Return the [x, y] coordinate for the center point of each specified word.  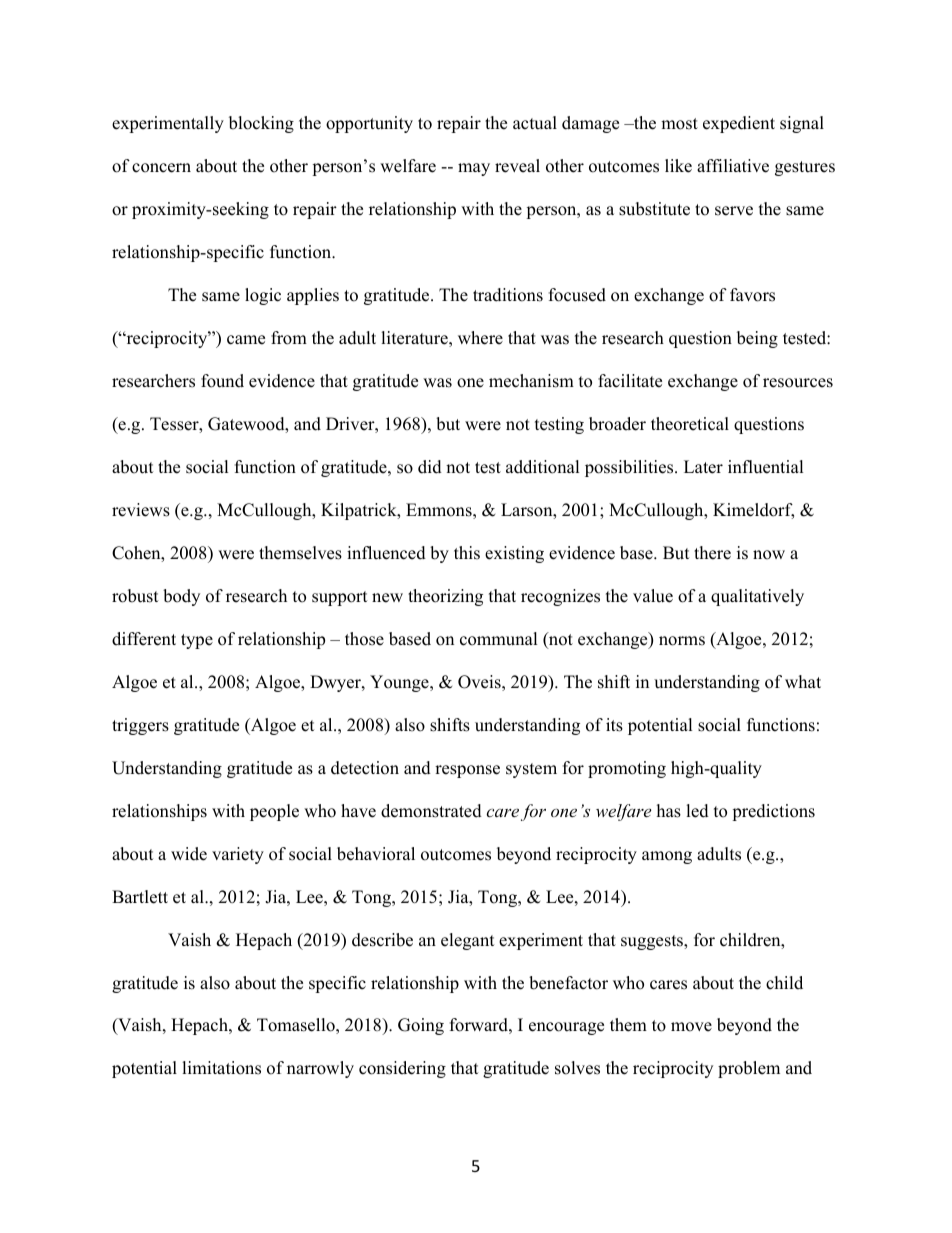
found [222, 381]
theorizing [445, 597]
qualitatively [757, 597]
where [480, 338]
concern [161, 168]
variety [238, 855]
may [474, 169]
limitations [221, 1068]
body [181, 597]
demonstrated [431, 811]
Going [421, 1026]
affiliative [733, 166]
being [757, 339]
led [697, 811]
